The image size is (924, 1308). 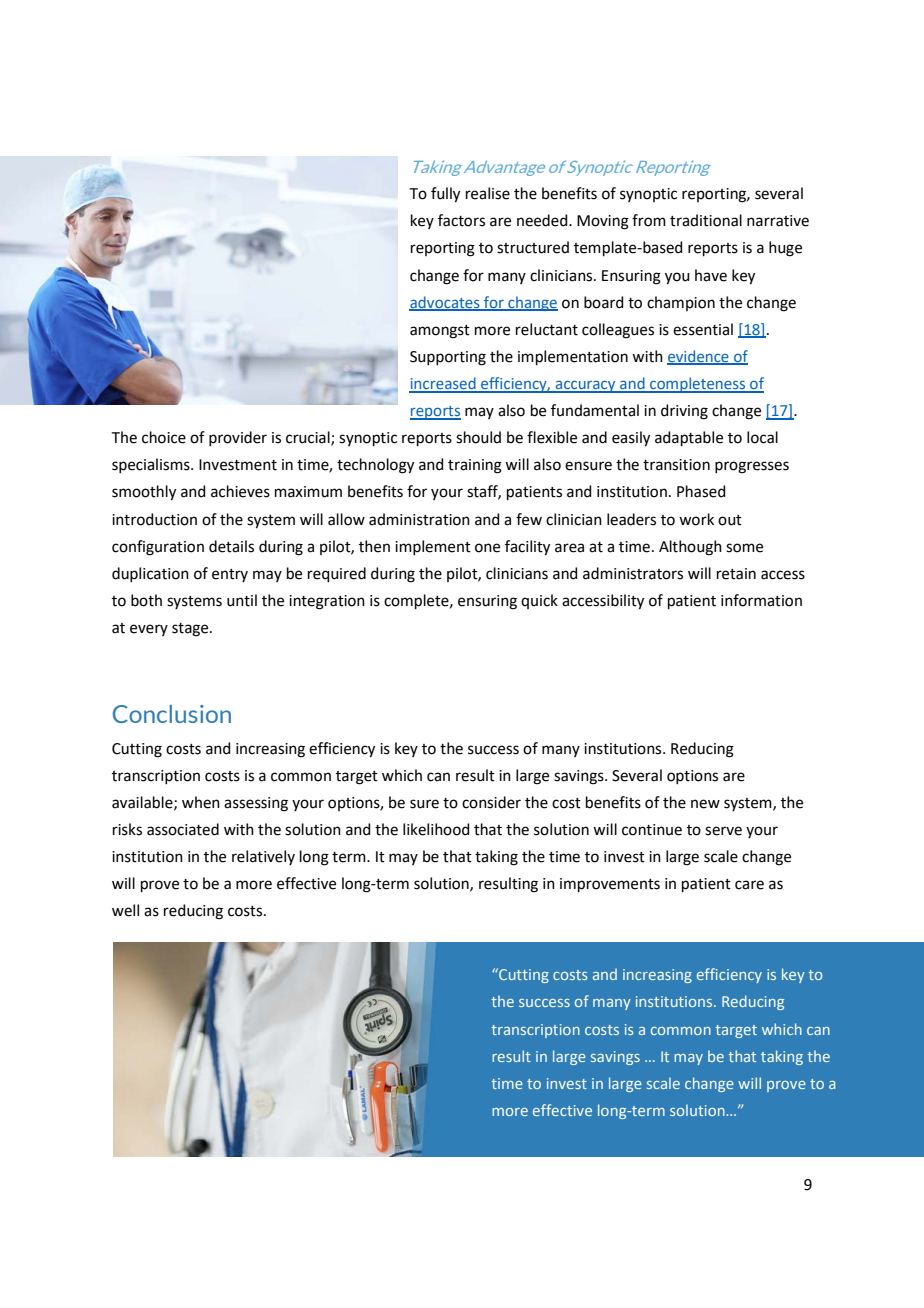 What do you see at coordinates (689, 438) in the document?
I see `adaptable` at bounding box center [689, 438].
